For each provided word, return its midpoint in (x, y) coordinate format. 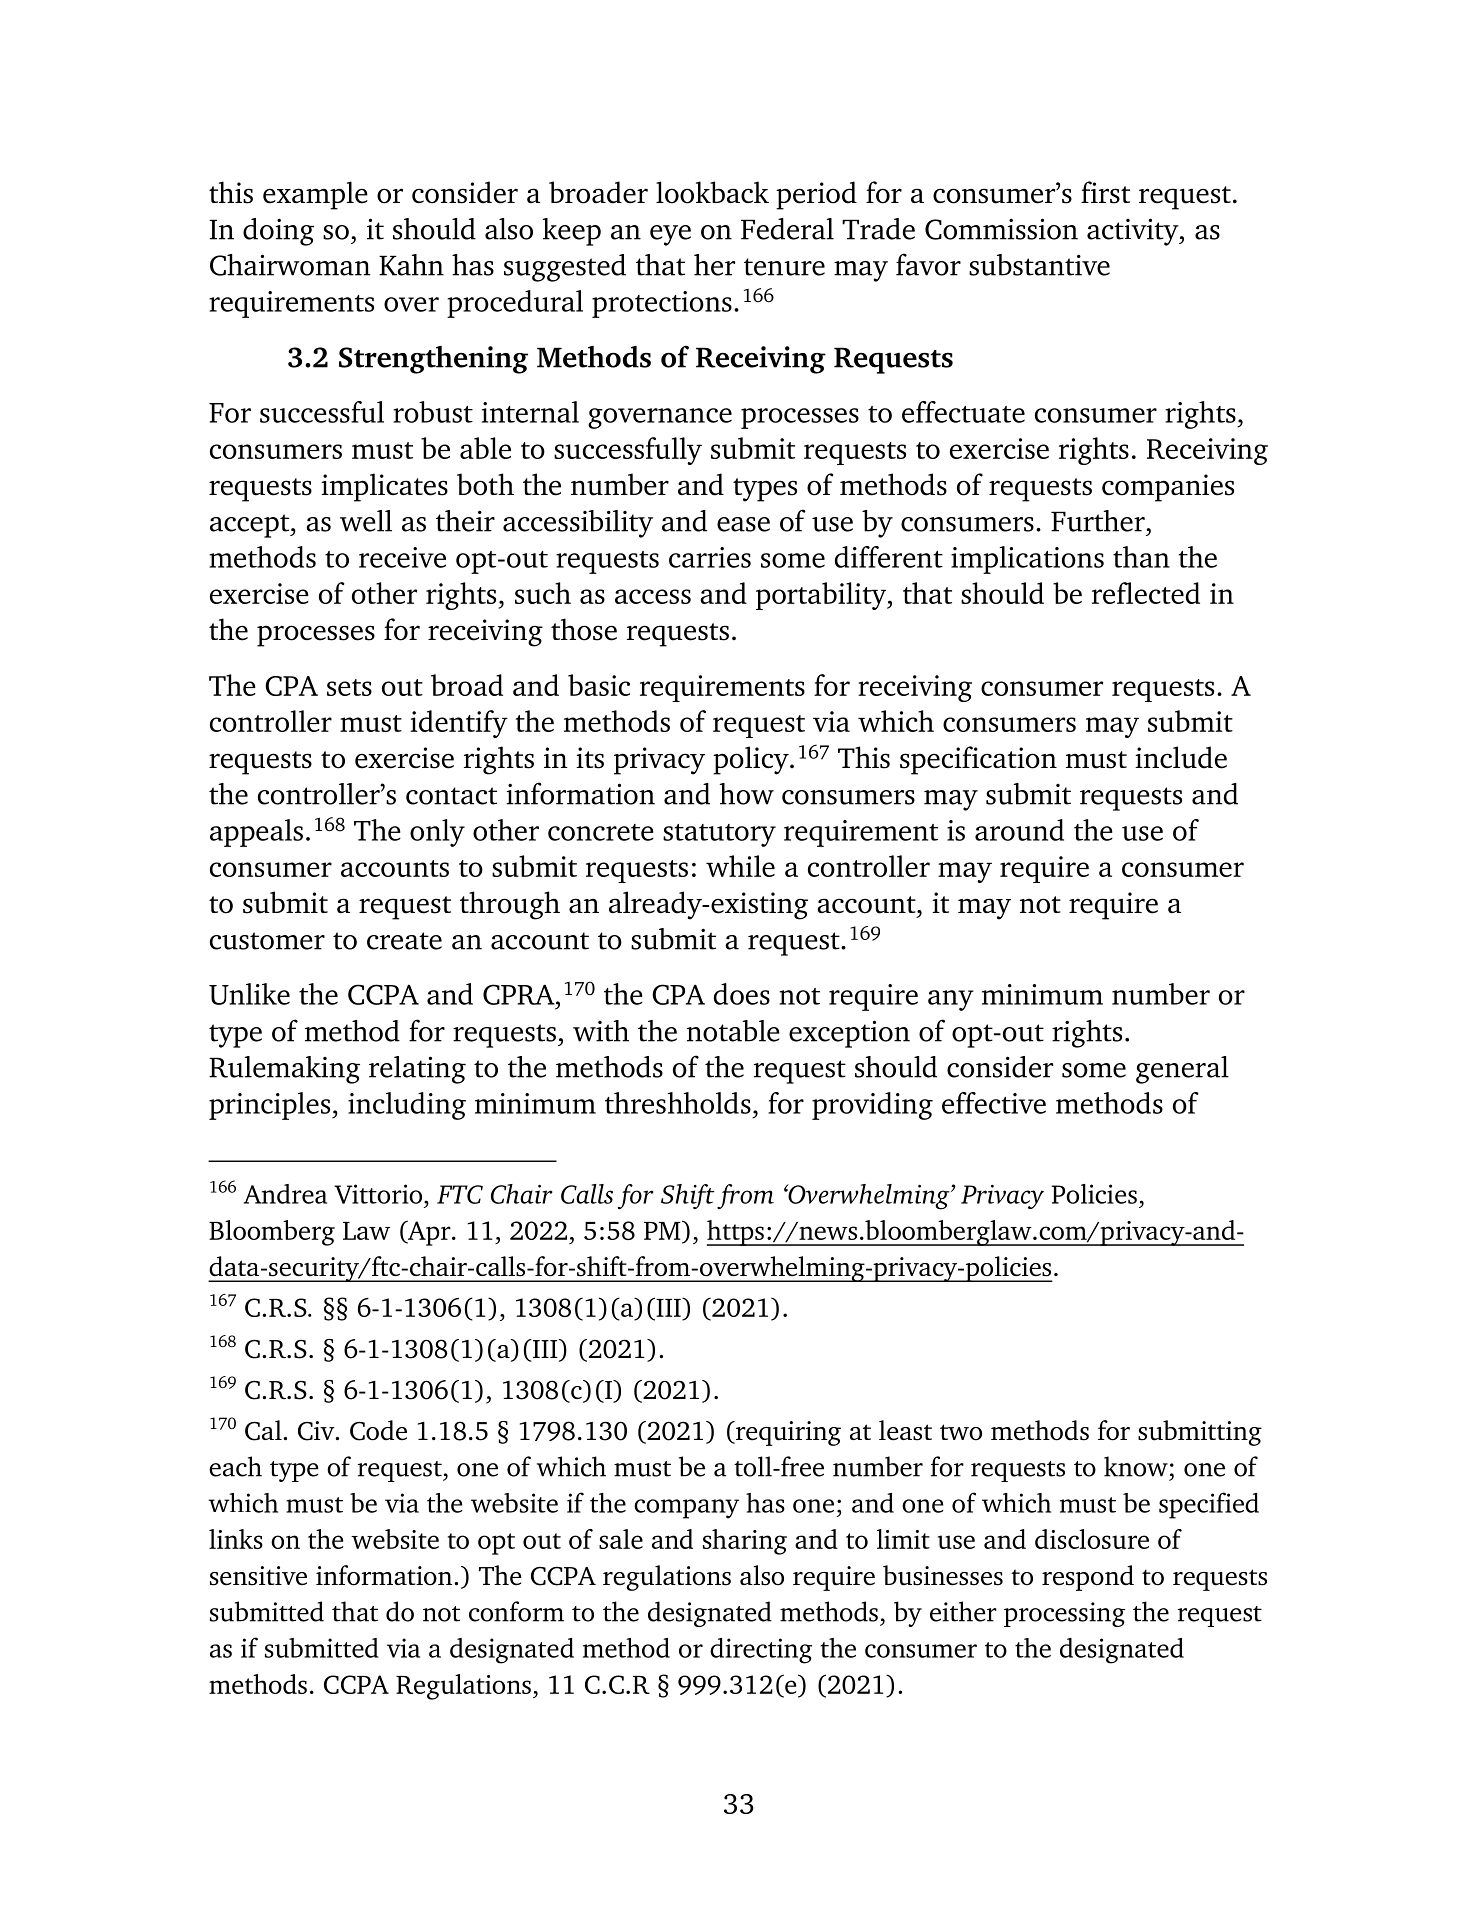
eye (670, 235)
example (315, 195)
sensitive (258, 1576)
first (1105, 192)
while (740, 866)
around (1019, 830)
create (404, 941)
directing (761, 1651)
